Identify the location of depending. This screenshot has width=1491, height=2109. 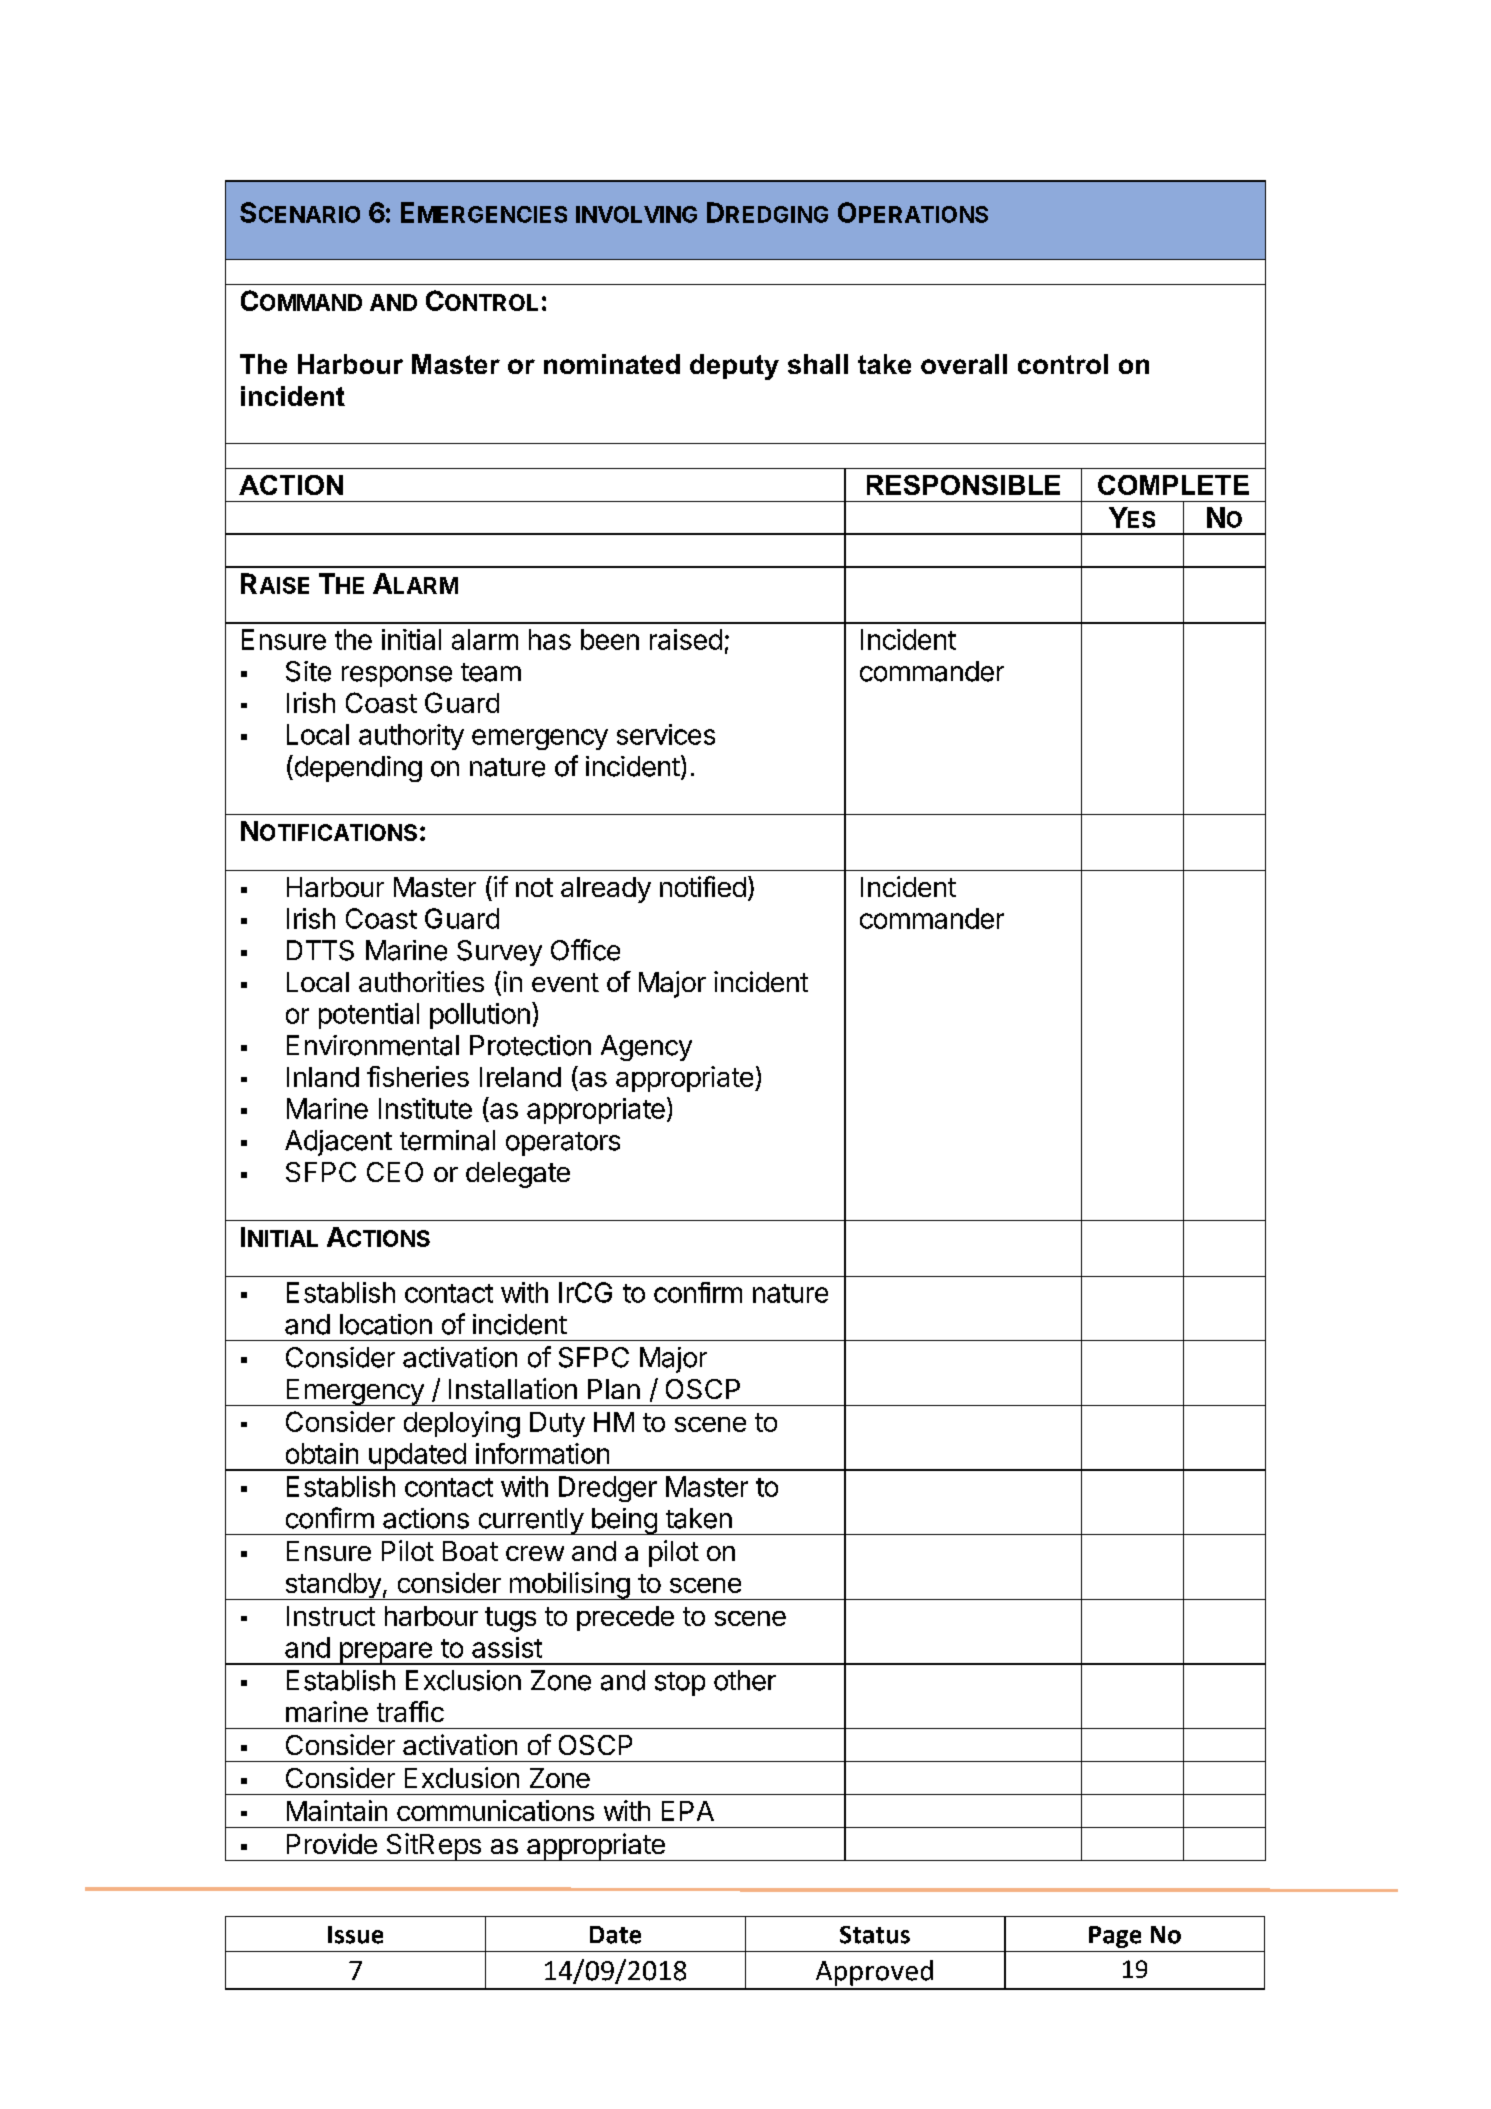
(357, 768).
